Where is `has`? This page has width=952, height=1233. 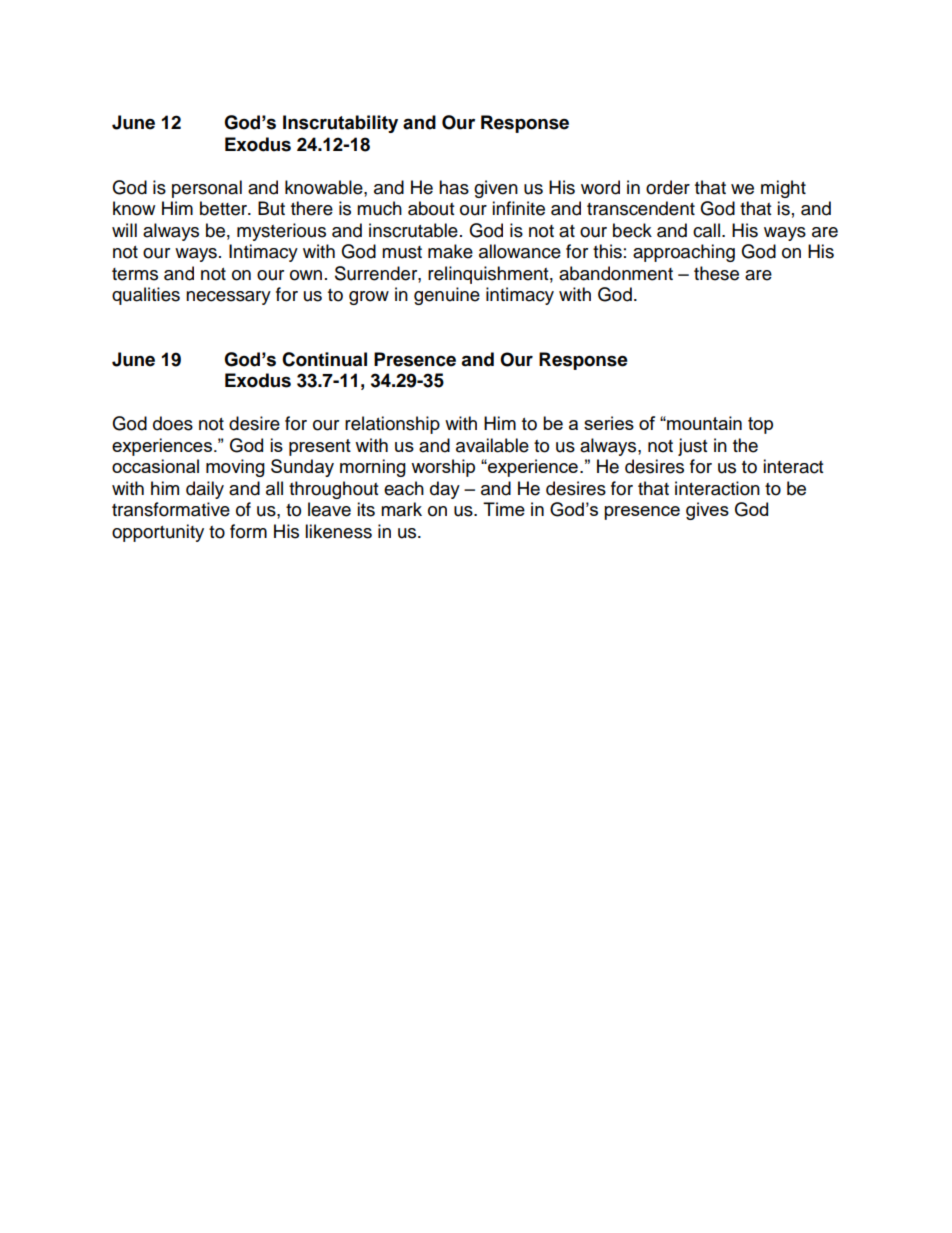
has is located at coordinates (454, 187).
